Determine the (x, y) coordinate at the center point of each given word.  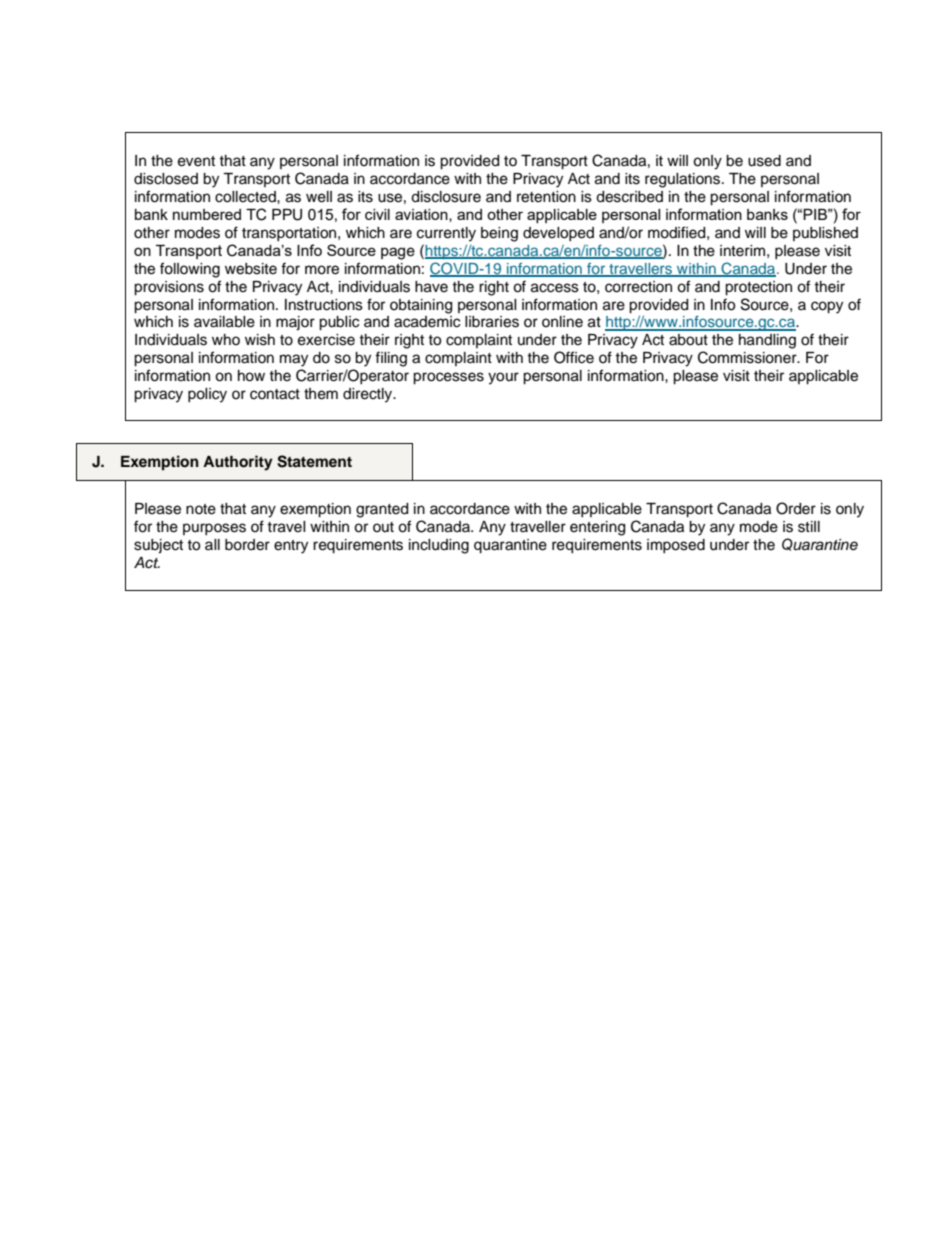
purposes (214, 529)
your (503, 378)
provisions (169, 288)
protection (758, 288)
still (809, 527)
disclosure (446, 197)
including (439, 546)
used (764, 161)
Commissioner (748, 357)
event (196, 161)
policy (207, 395)
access (555, 288)
